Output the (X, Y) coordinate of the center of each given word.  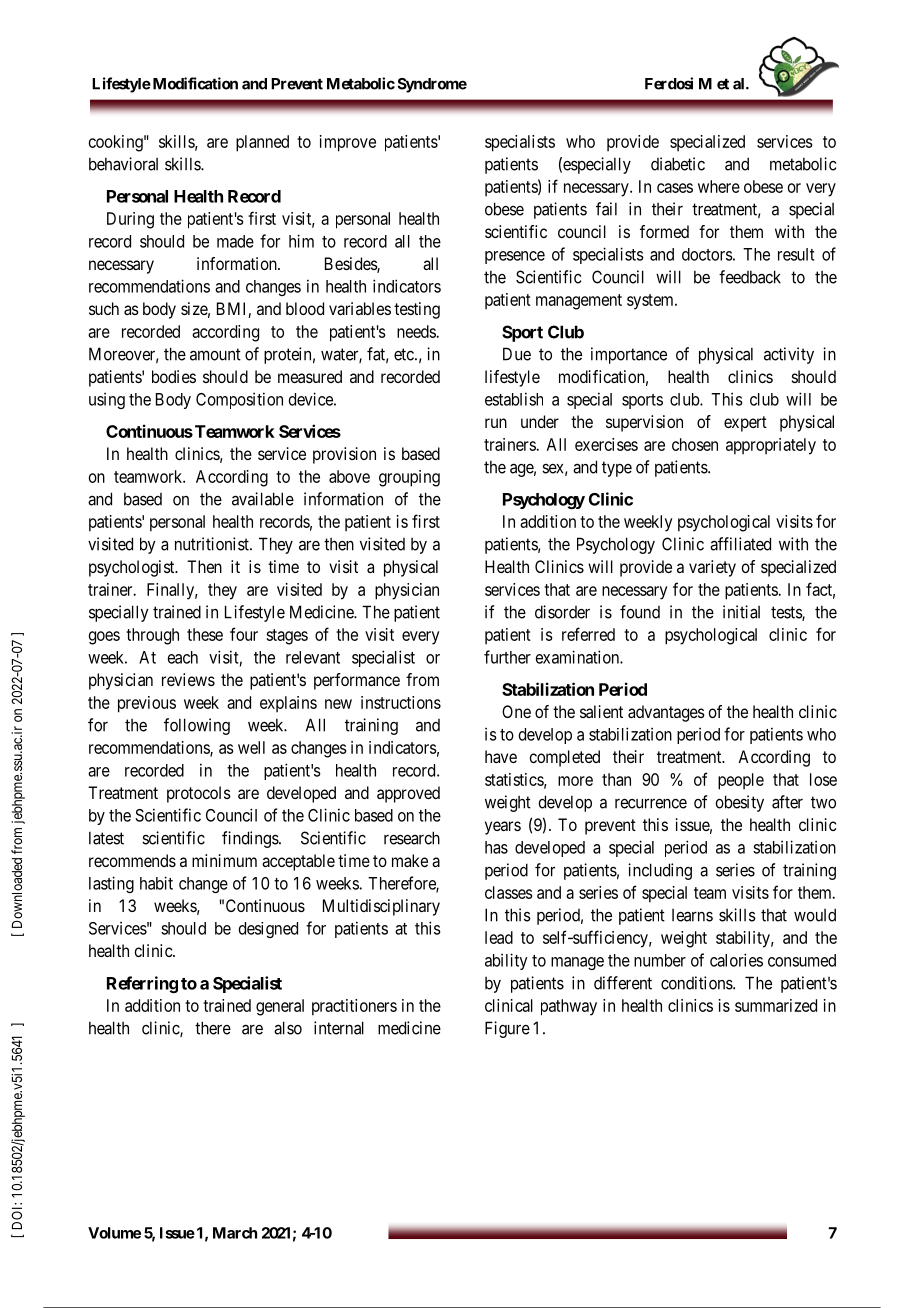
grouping (409, 478)
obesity (739, 803)
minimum (224, 860)
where (719, 186)
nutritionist (213, 544)
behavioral (123, 164)
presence (515, 257)
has (496, 847)
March (235, 1233)
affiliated (740, 544)
